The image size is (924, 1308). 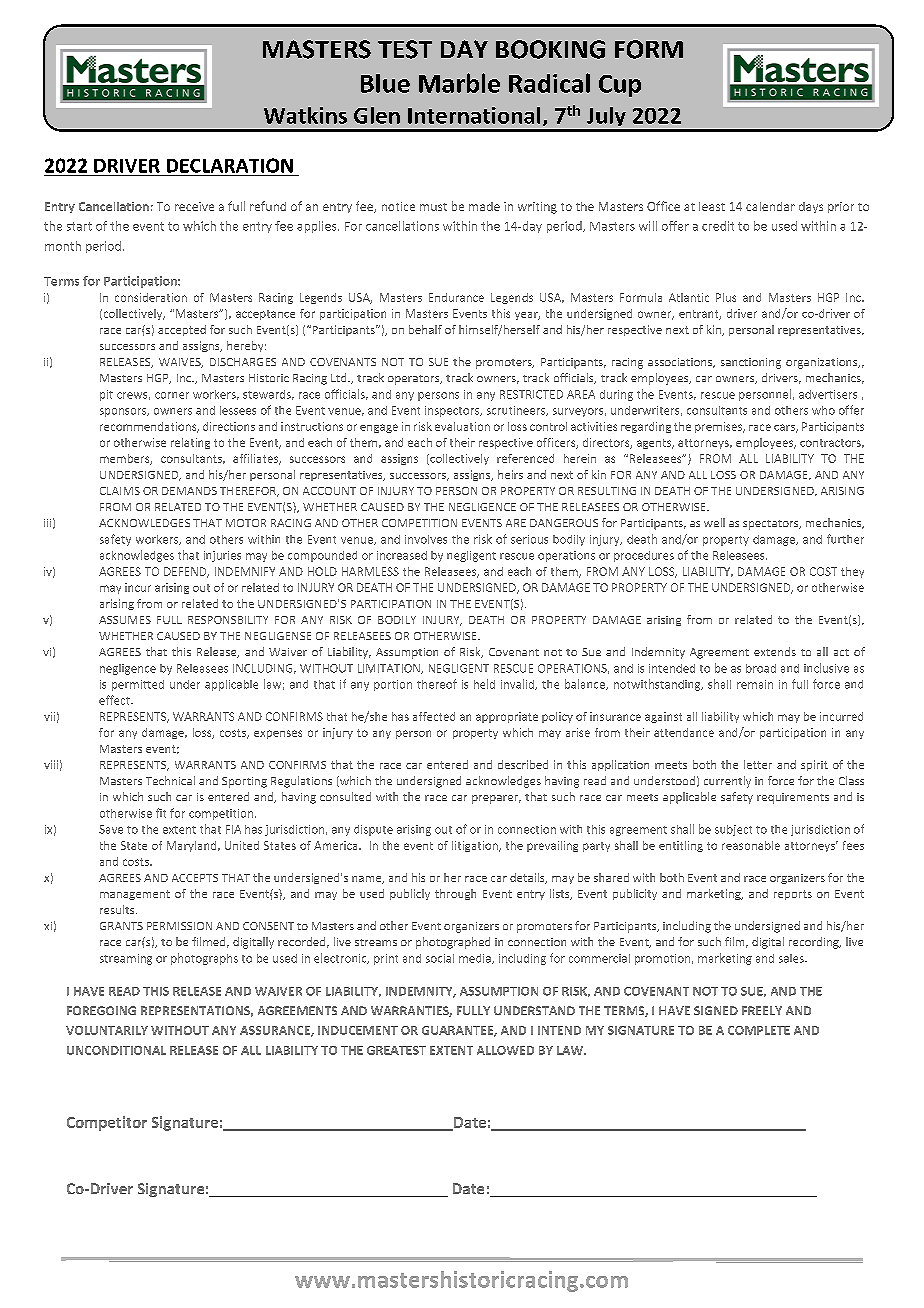 What do you see at coordinates (620, 86) in the screenshot?
I see `Cup` at bounding box center [620, 86].
